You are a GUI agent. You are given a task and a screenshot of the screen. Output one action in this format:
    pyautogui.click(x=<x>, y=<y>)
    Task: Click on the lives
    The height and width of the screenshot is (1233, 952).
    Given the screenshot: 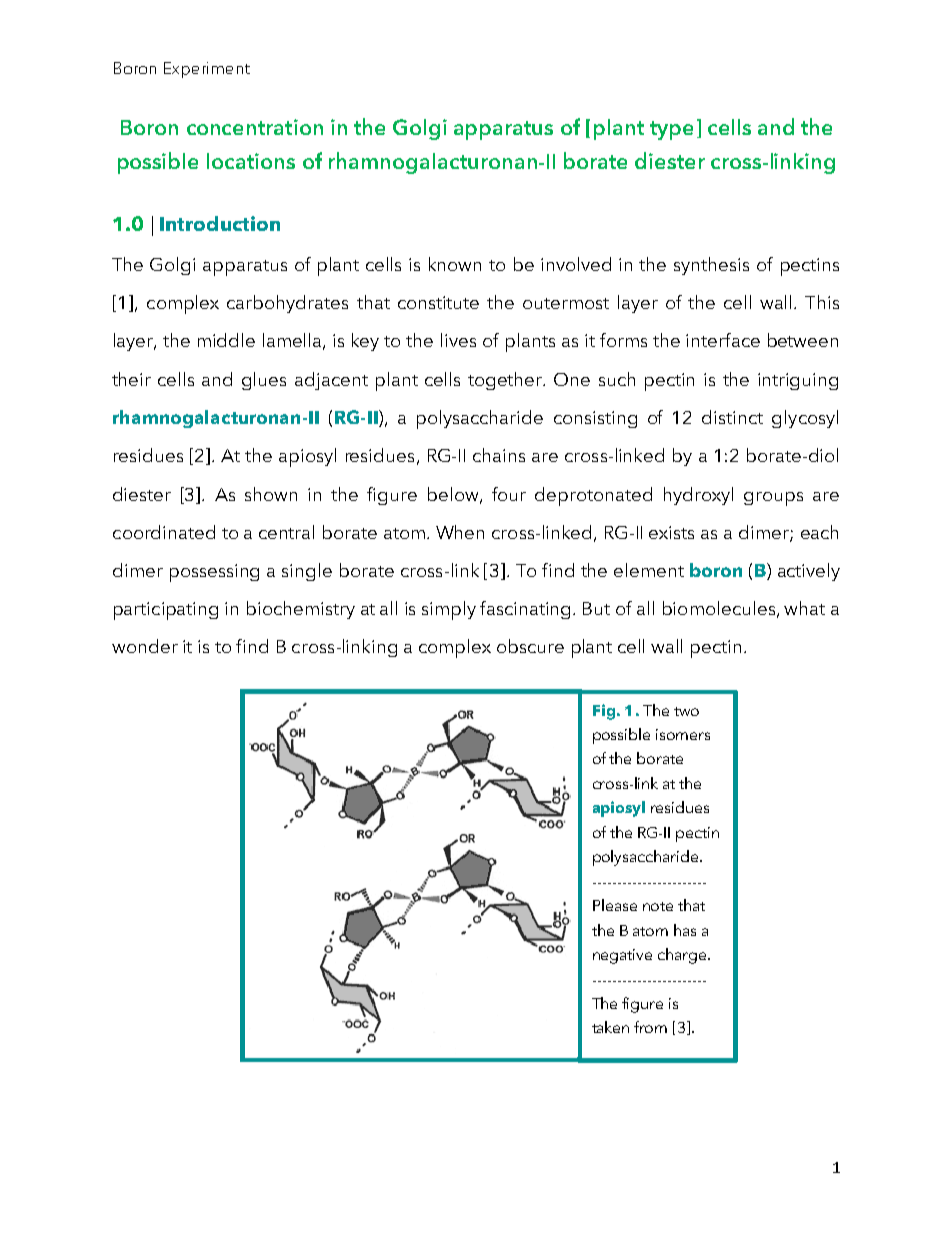 What is the action you would take?
    pyautogui.click(x=458, y=340)
